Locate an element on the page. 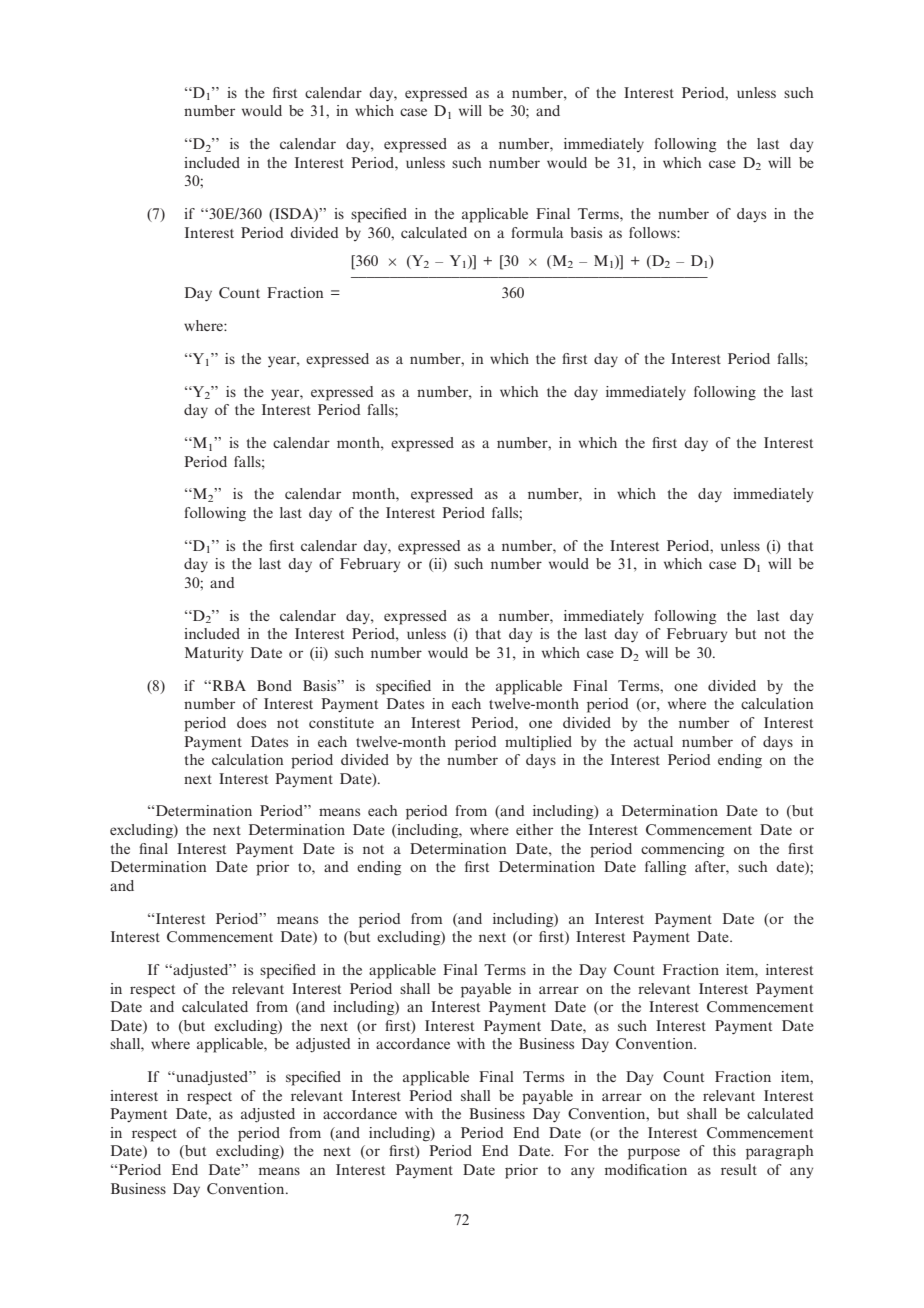 This document has height=1308, width=924. Maturity is located at coordinates (214, 654).
